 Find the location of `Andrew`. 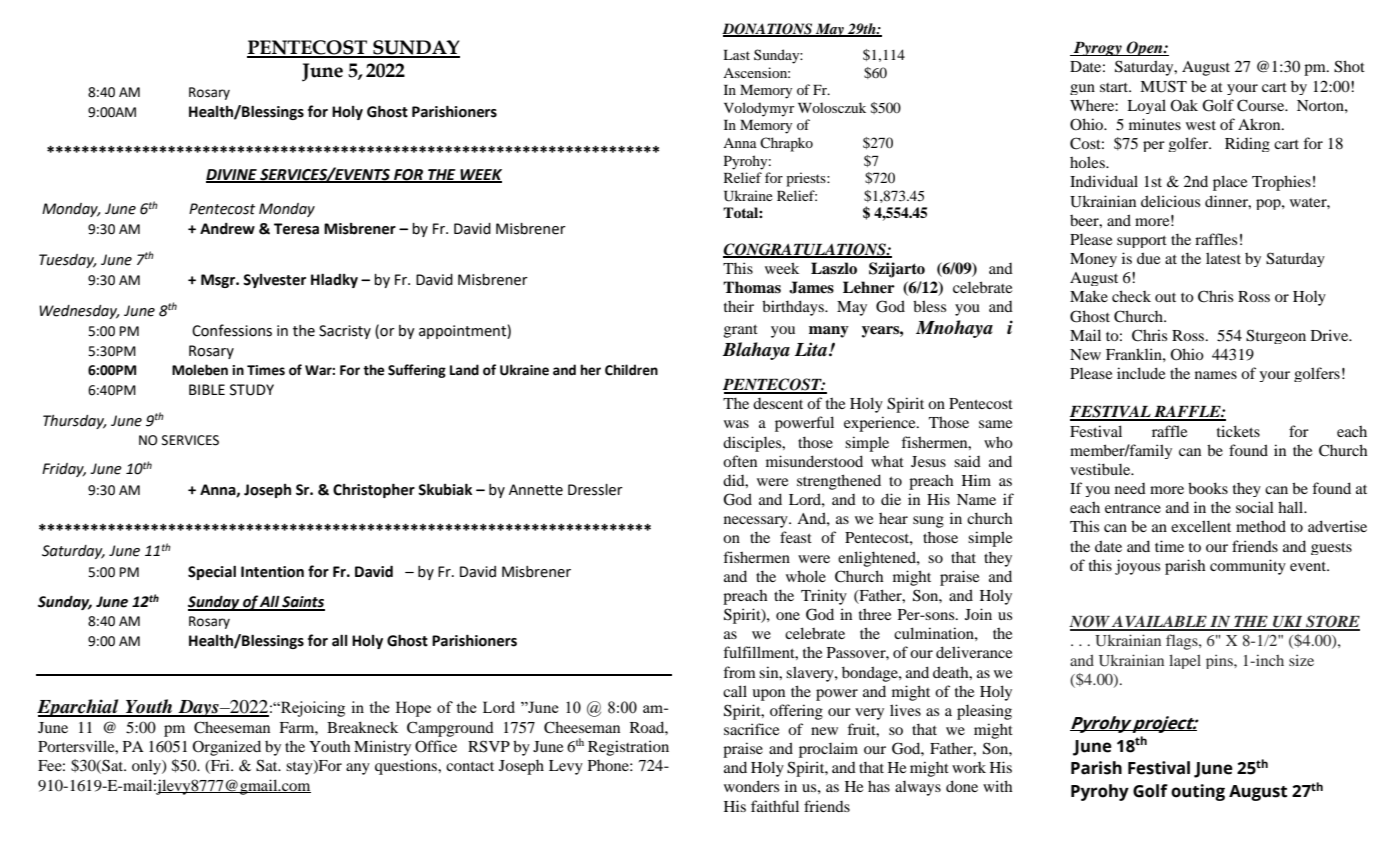

Andrew is located at coordinates (227, 229).
